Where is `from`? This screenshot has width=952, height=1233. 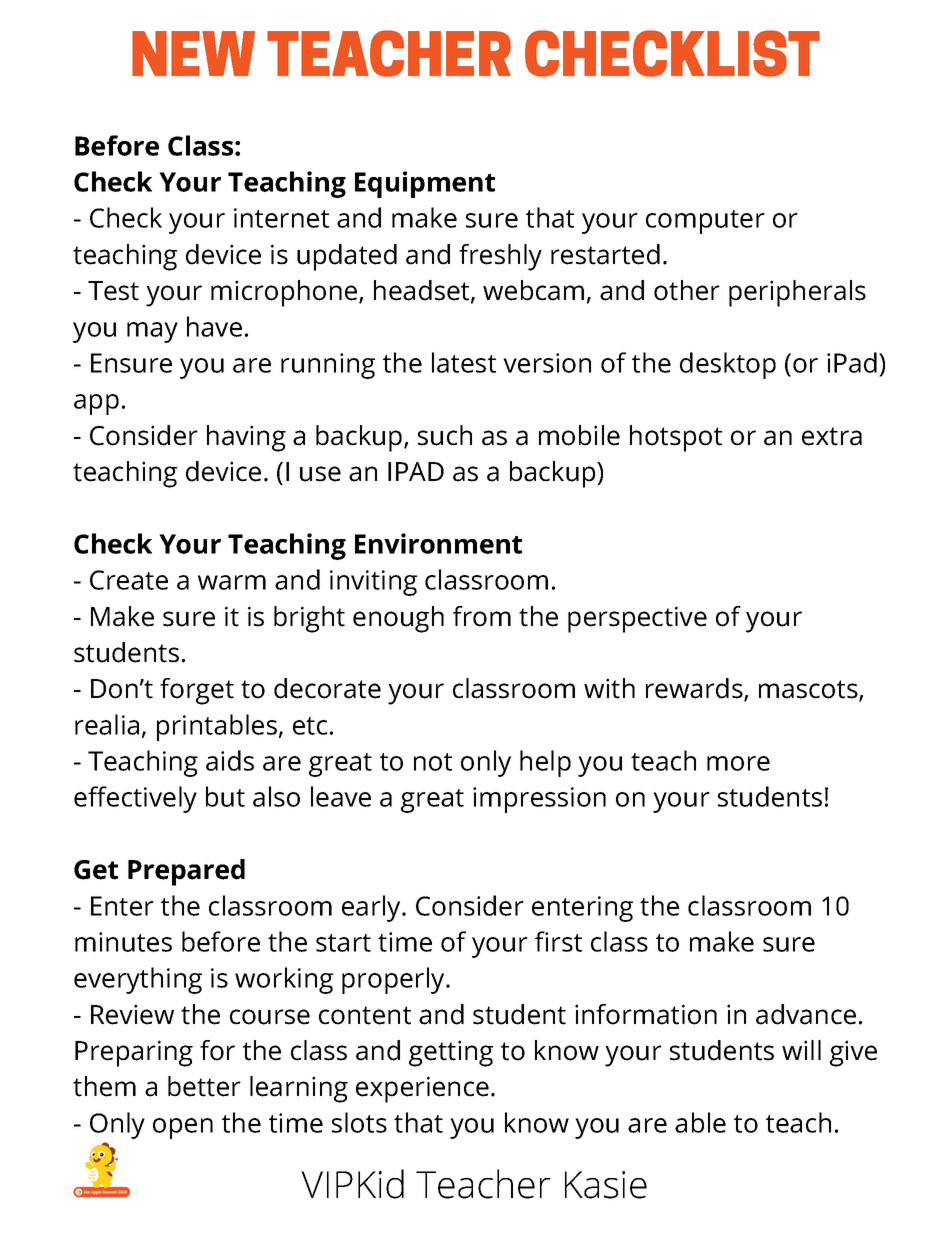
from is located at coordinates (482, 616).
